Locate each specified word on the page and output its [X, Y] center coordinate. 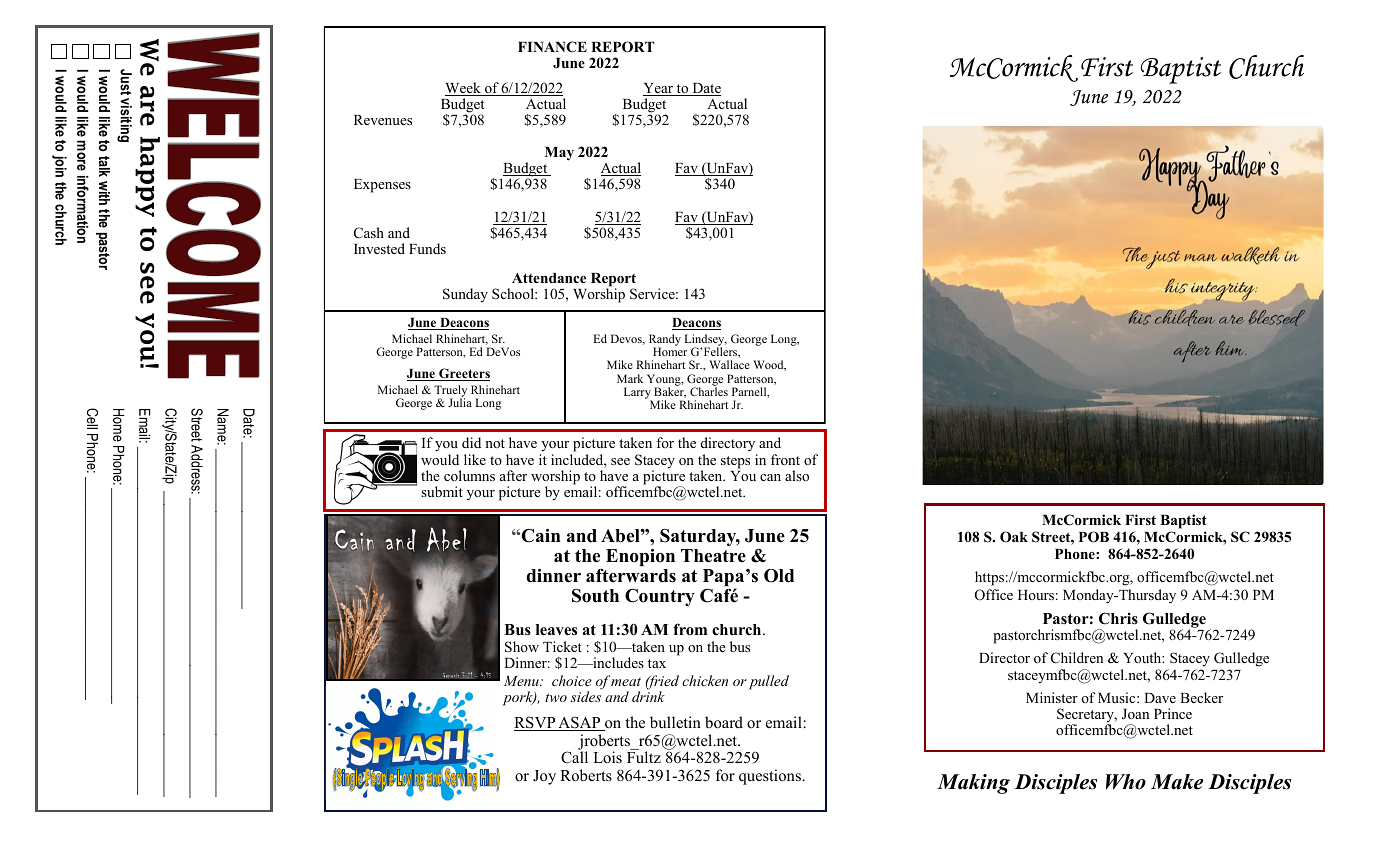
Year [659, 89]
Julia [460, 402]
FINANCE [552, 47]
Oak [1014, 537]
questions [771, 777]
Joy [544, 777]
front [785, 459]
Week [464, 89]
